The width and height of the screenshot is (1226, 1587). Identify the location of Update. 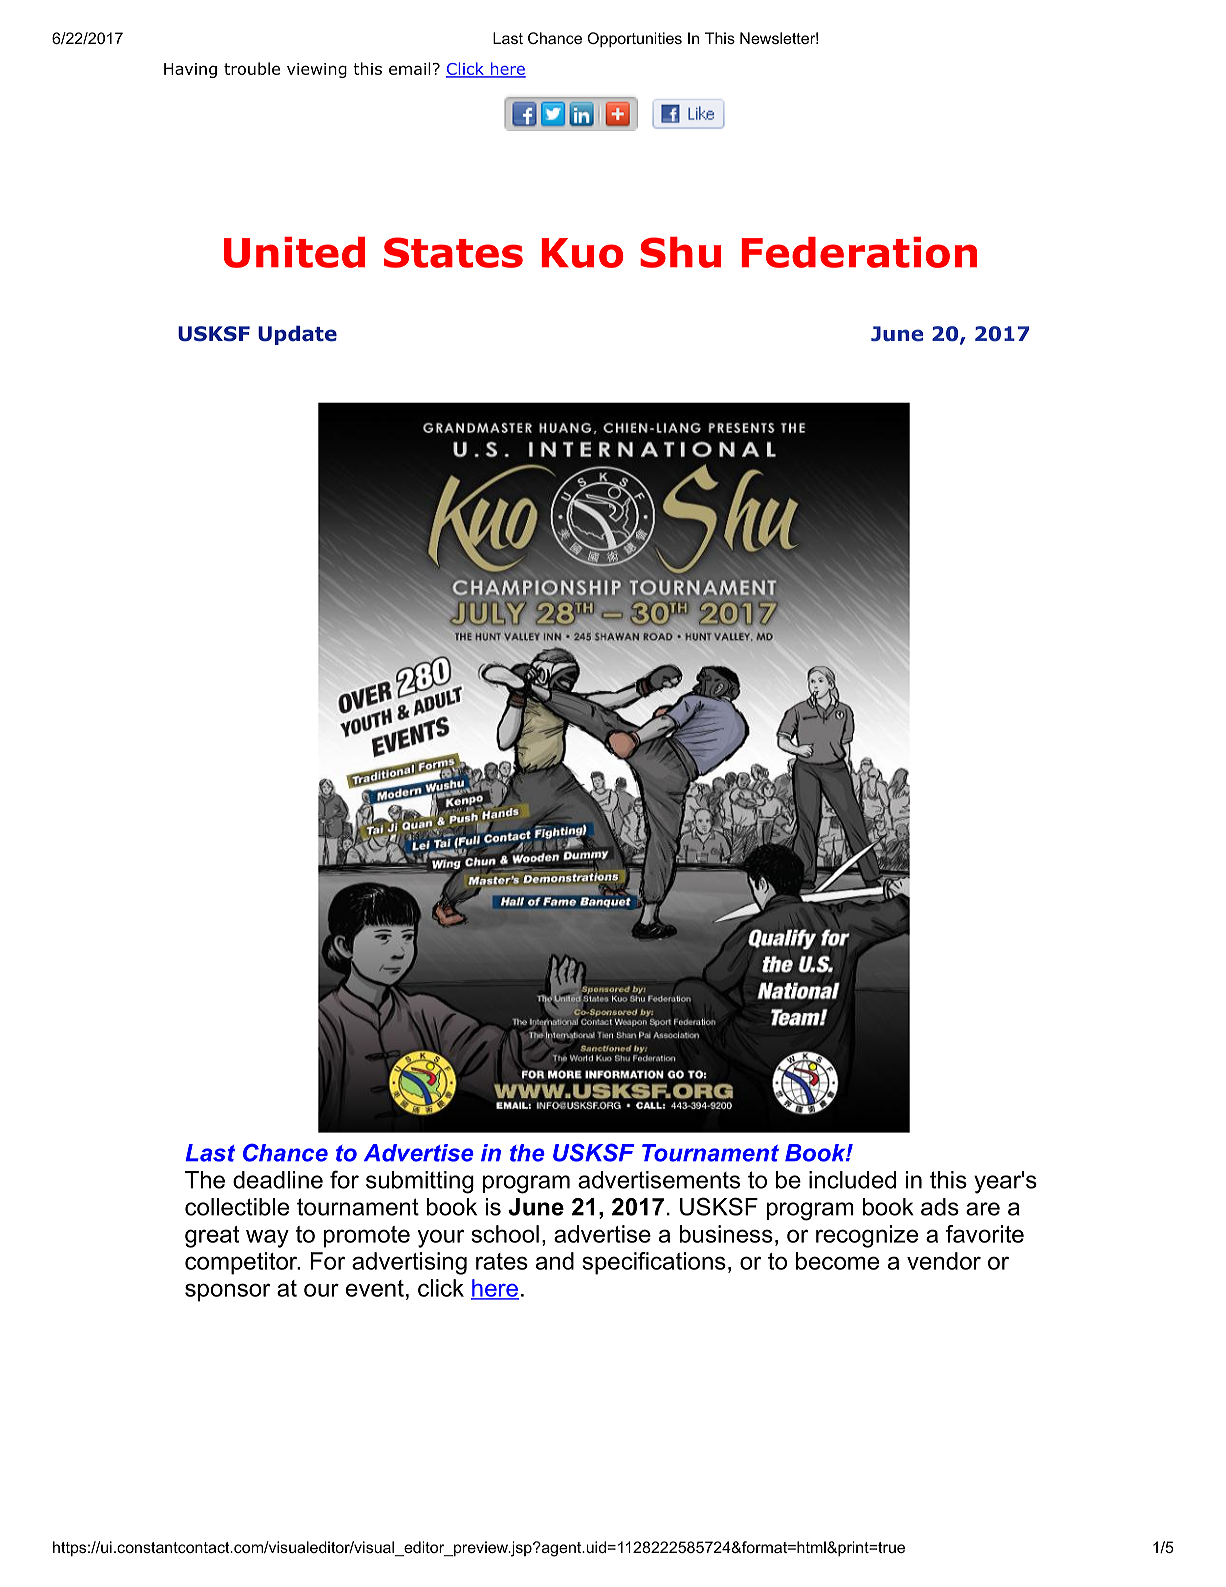
(297, 335).
